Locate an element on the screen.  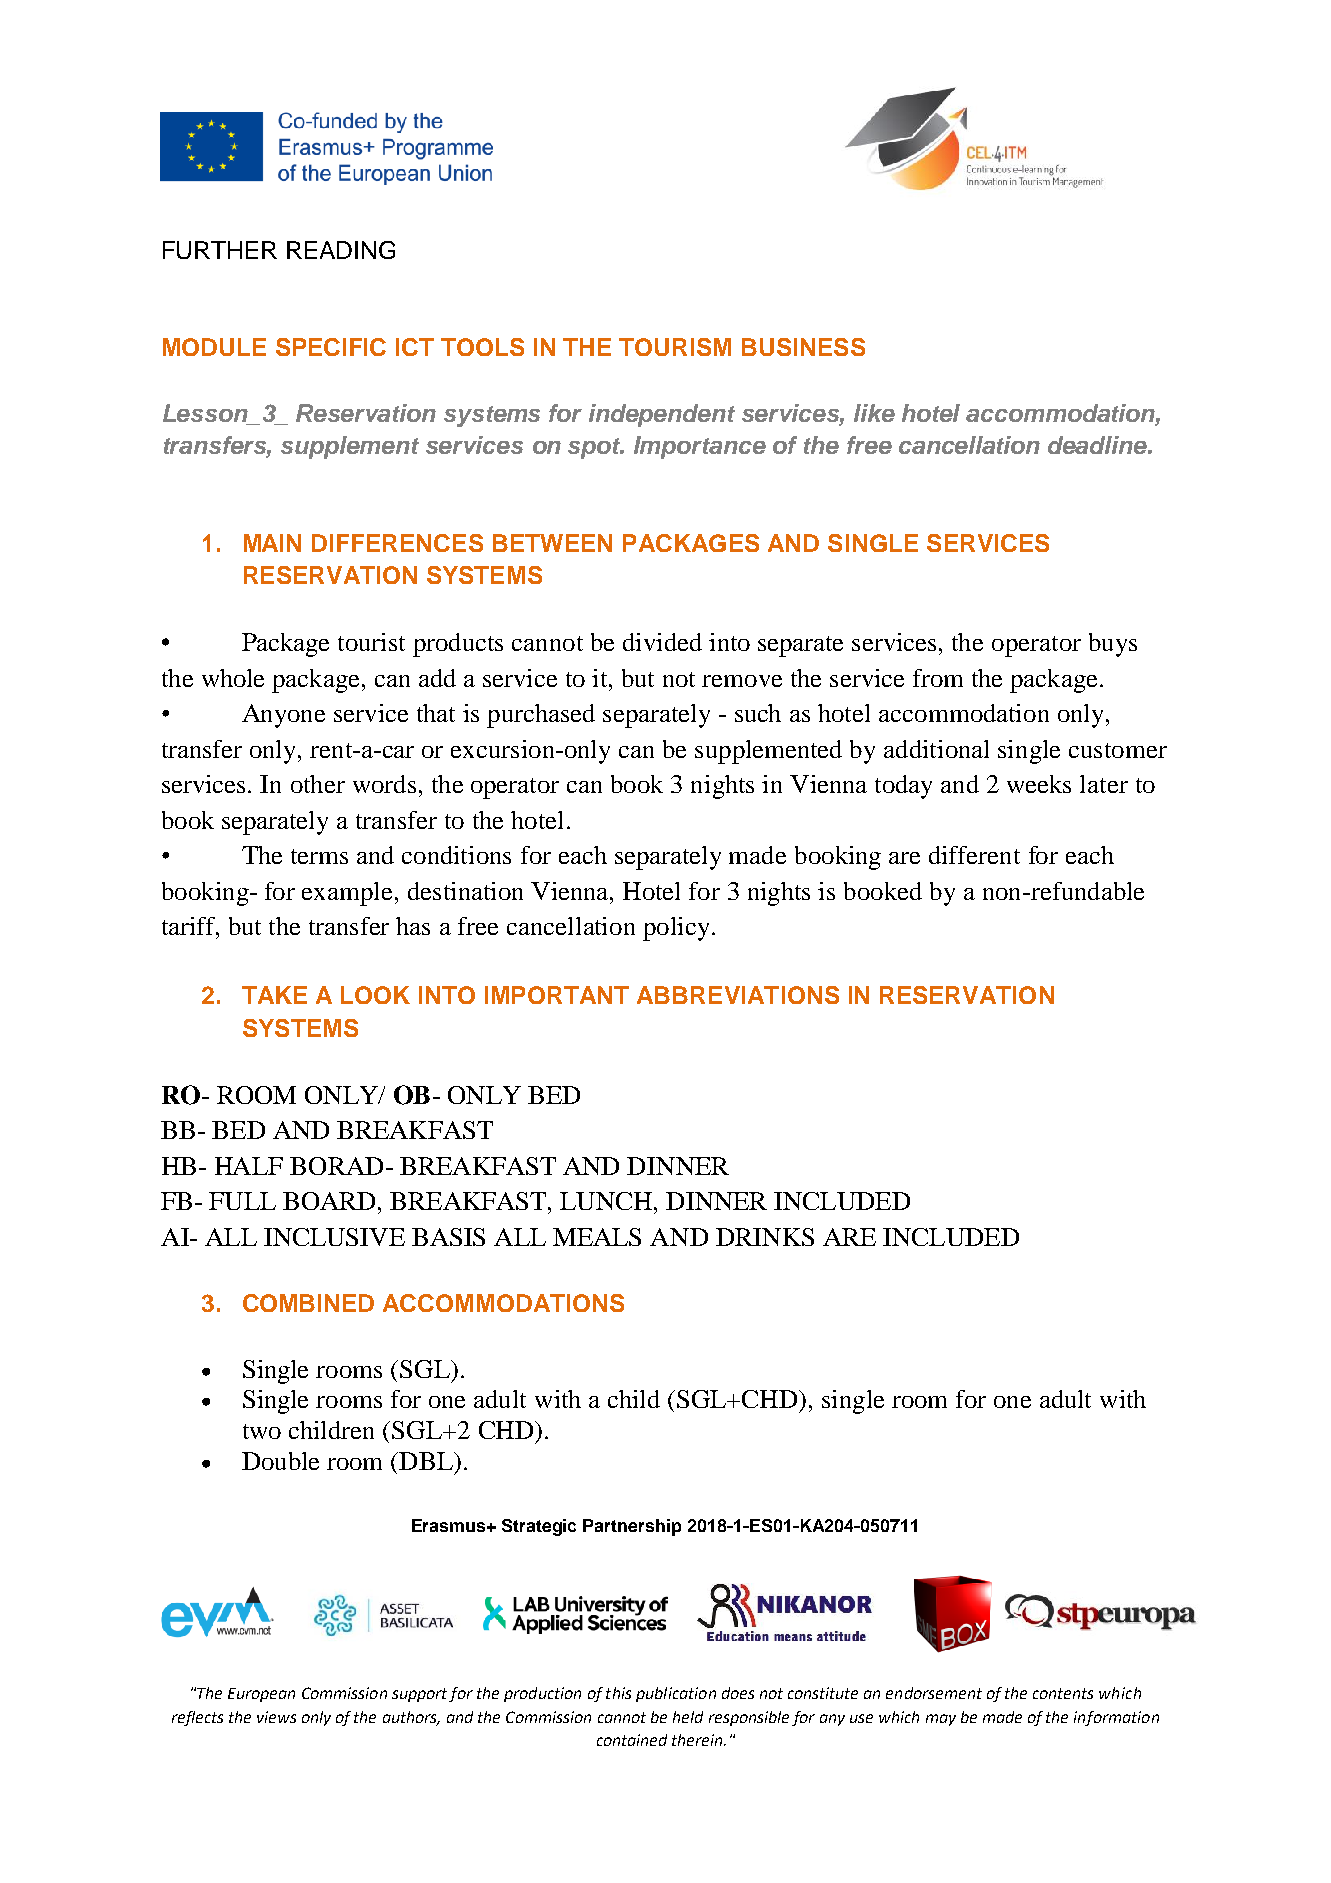
READING is located at coordinates (341, 250).
